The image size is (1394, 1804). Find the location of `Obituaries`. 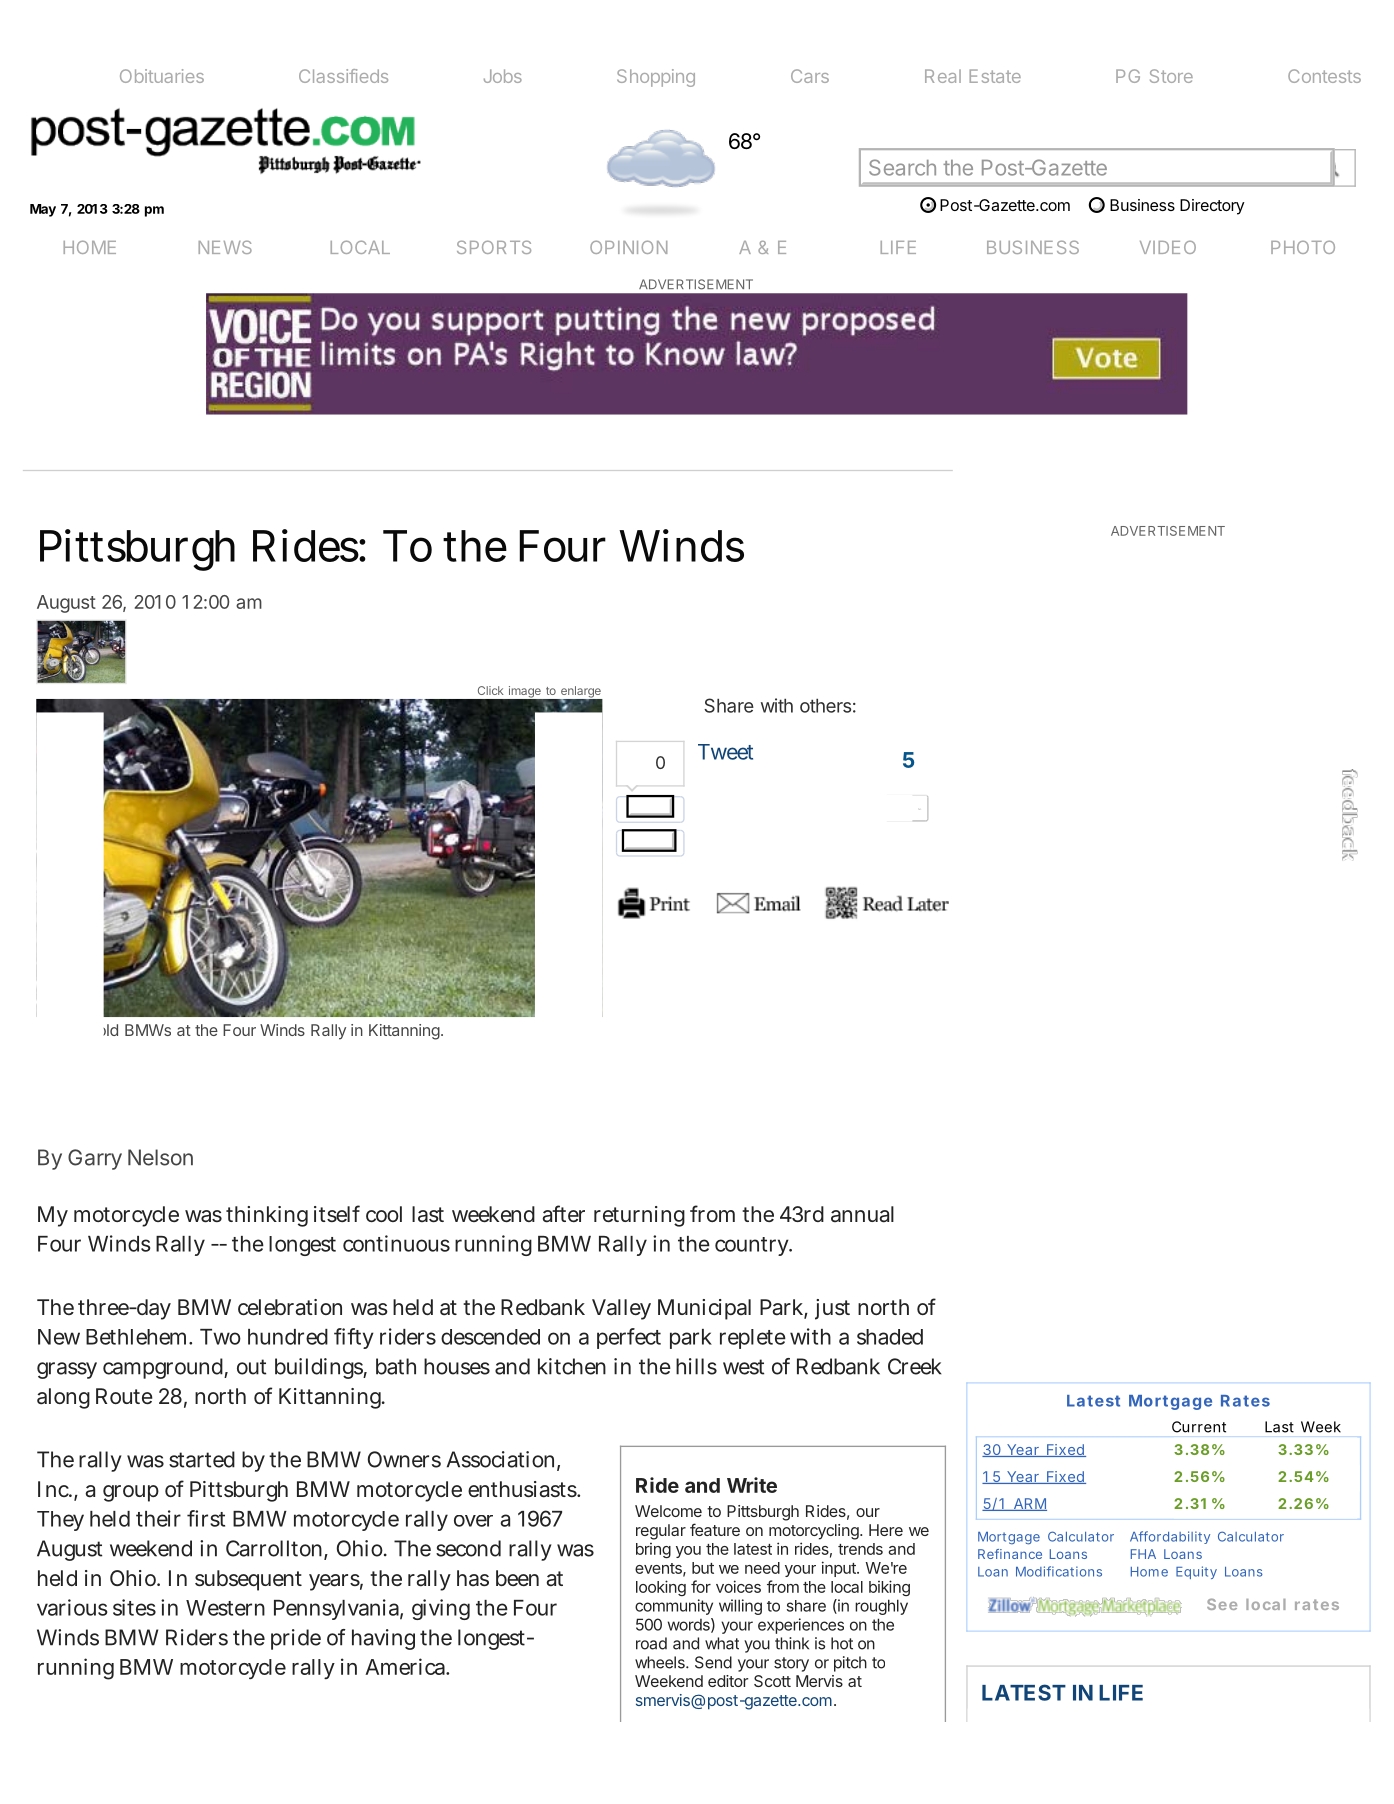

Obituaries is located at coordinates (162, 76).
